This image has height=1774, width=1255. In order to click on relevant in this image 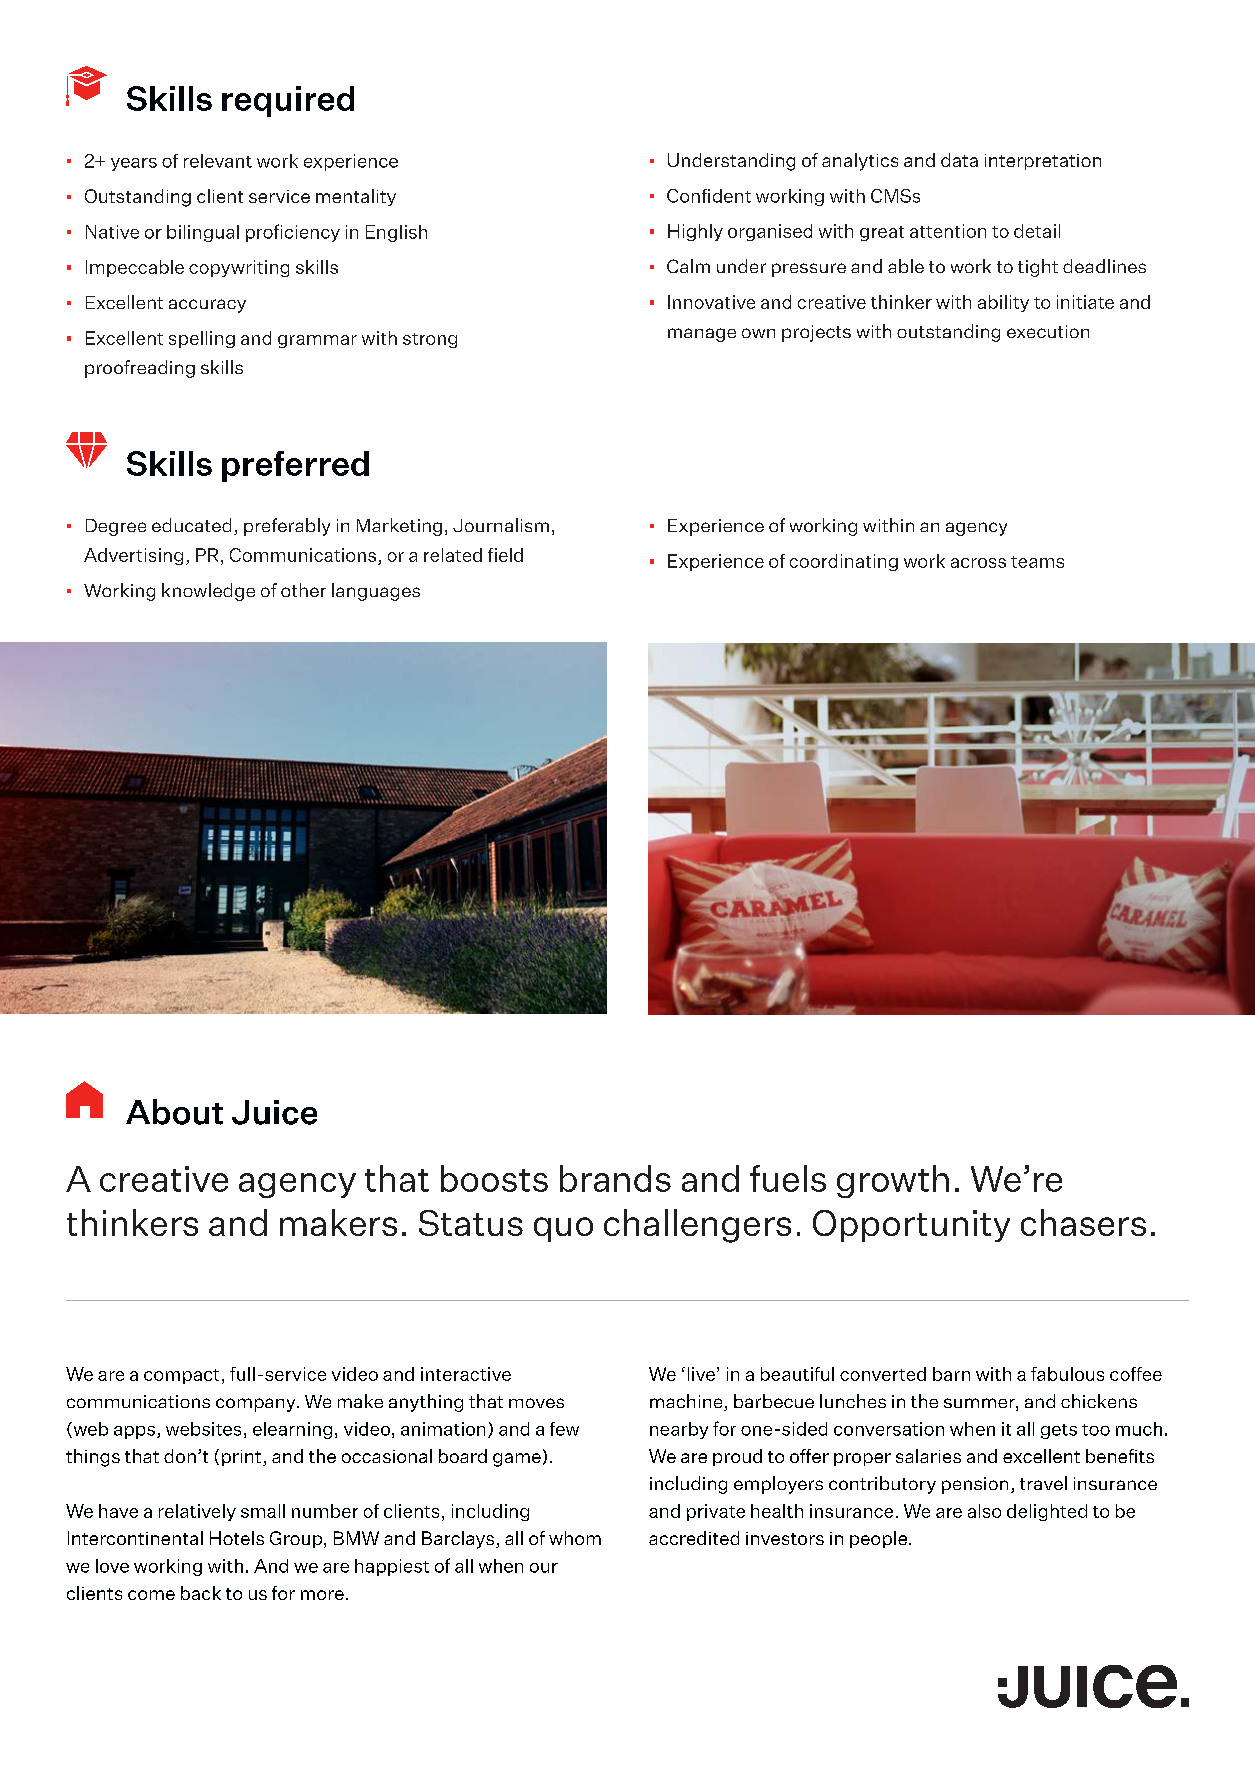, I will do `click(218, 161)`.
